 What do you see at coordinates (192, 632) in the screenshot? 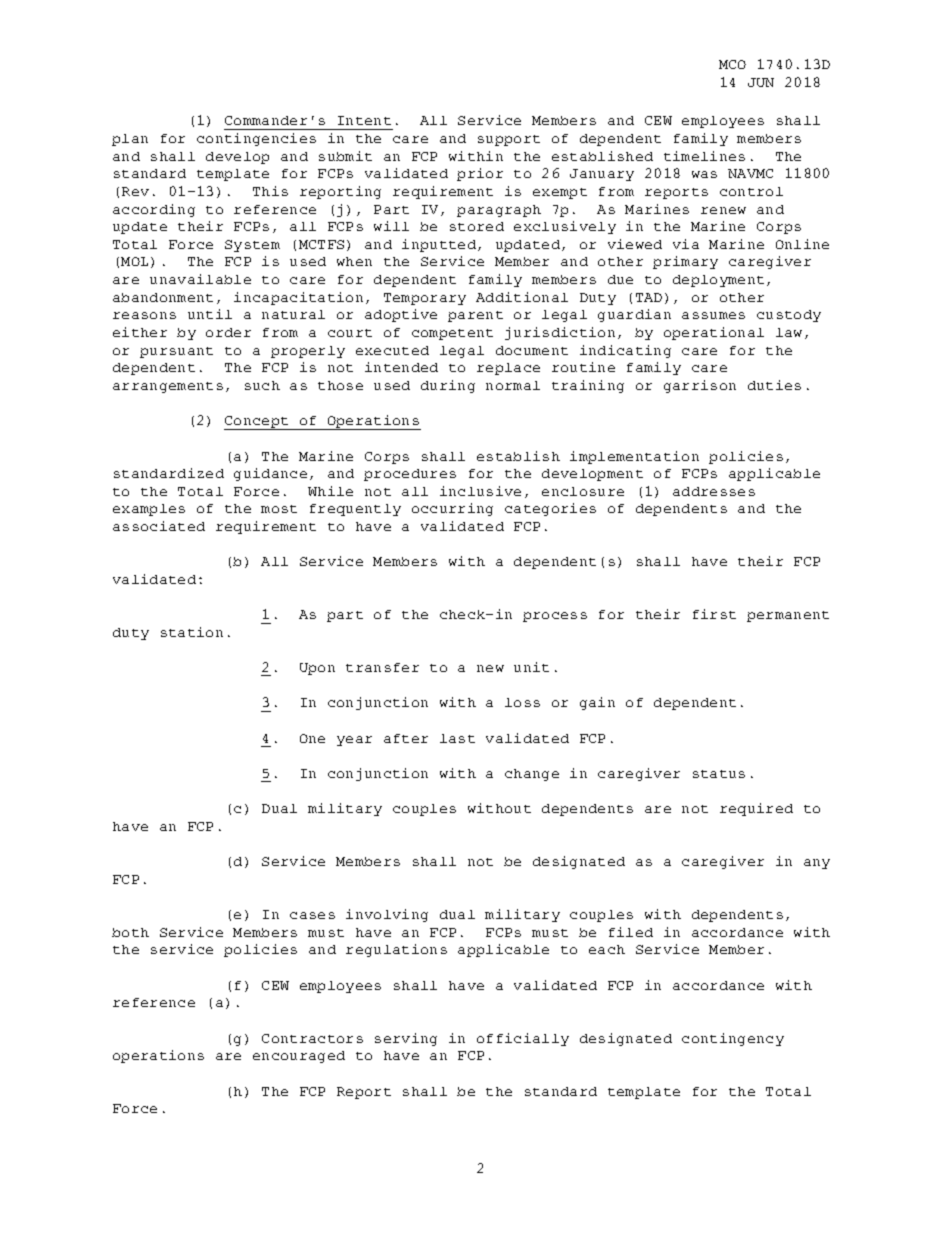
I see `station` at bounding box center [192, 632].
